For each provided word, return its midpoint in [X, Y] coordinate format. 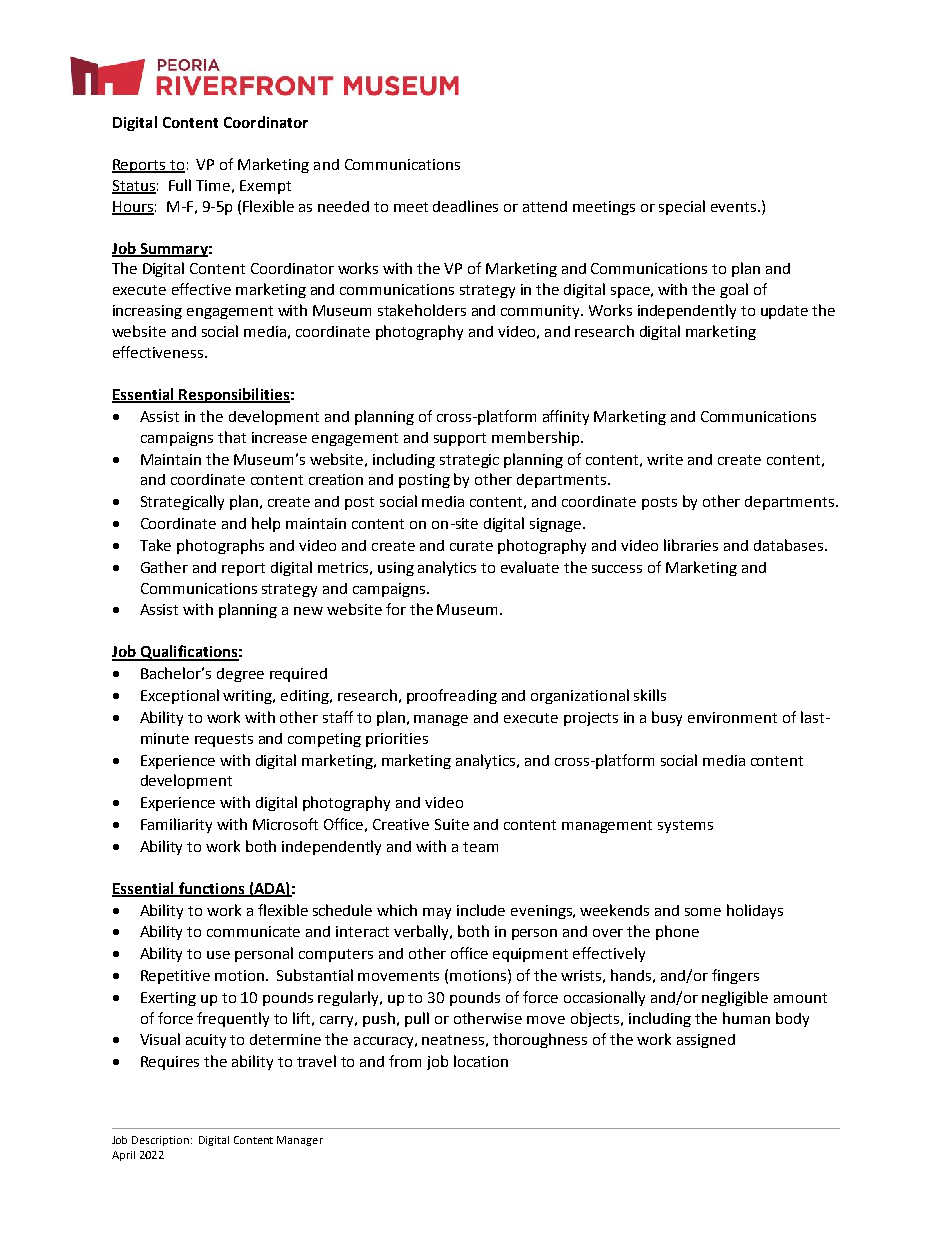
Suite [452, 824]
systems [685, 826]
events [735, 207]
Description [160, 1141]
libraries [691, 545]
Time [213, 185]
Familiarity [176, 825]
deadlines [465, 206]
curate [471, 546]
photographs [220, 546]
